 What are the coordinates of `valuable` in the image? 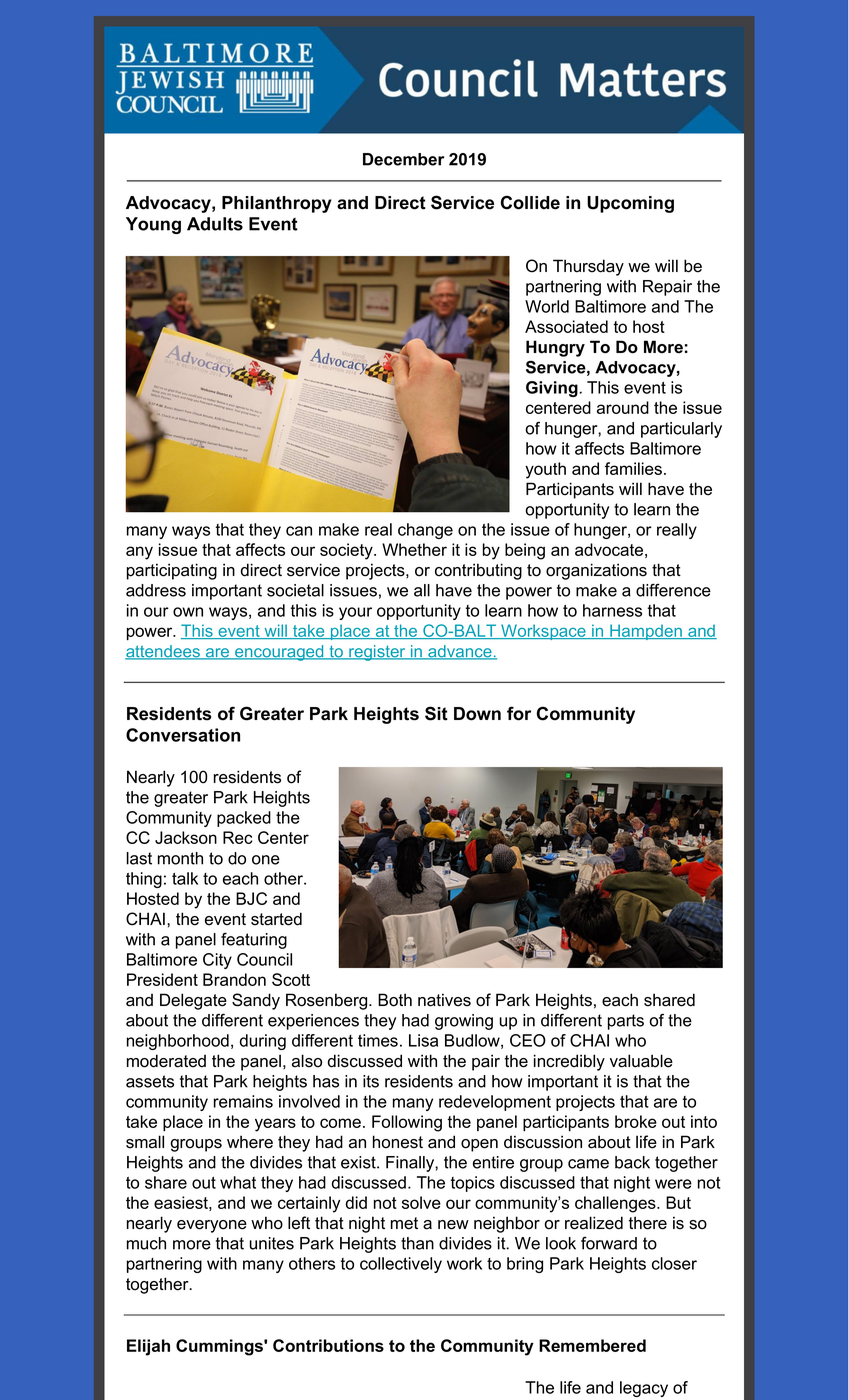 It's located at (641, 1061).
